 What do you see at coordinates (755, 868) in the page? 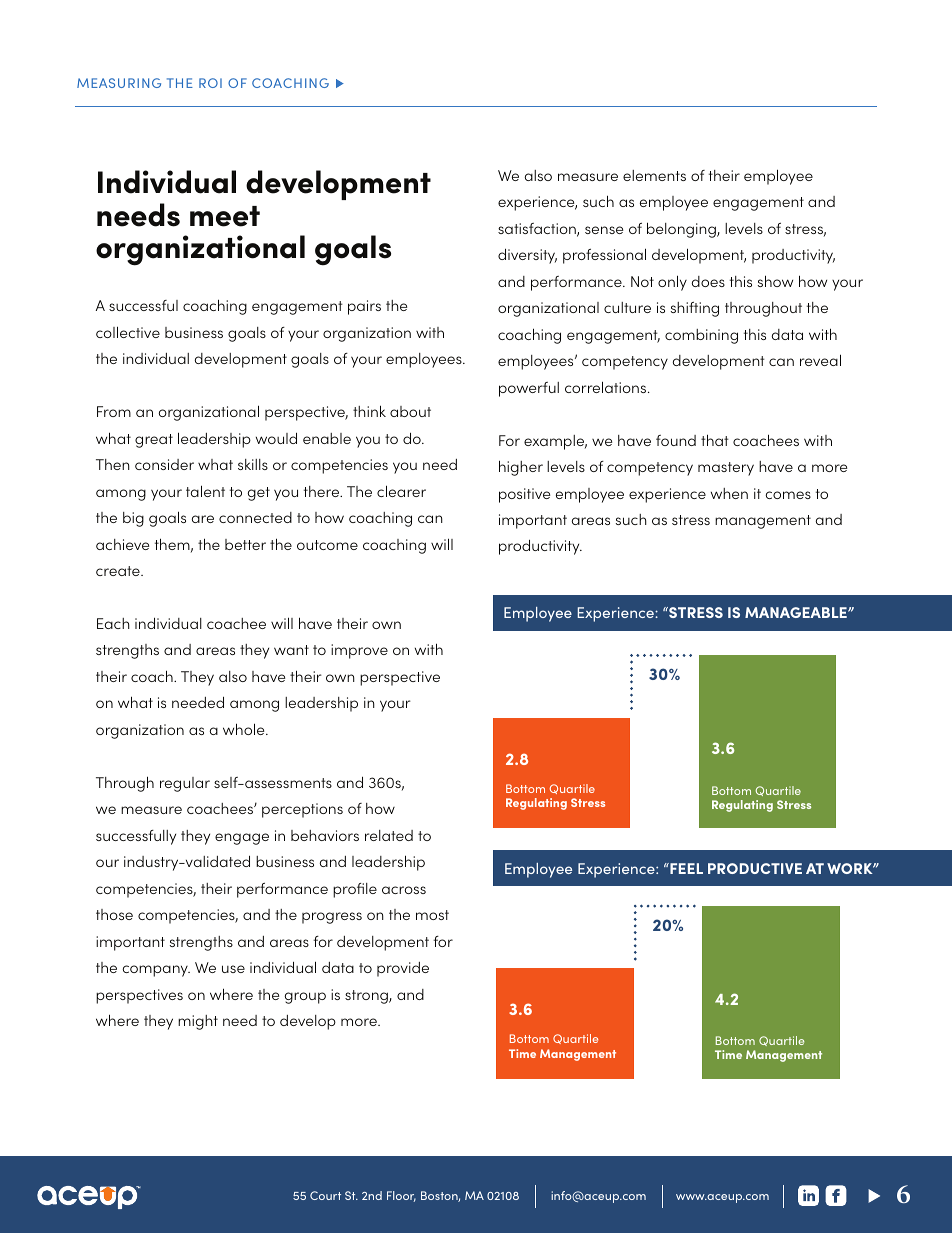
I see `PRODUCTIVE` at bounding box center [755, 868].
